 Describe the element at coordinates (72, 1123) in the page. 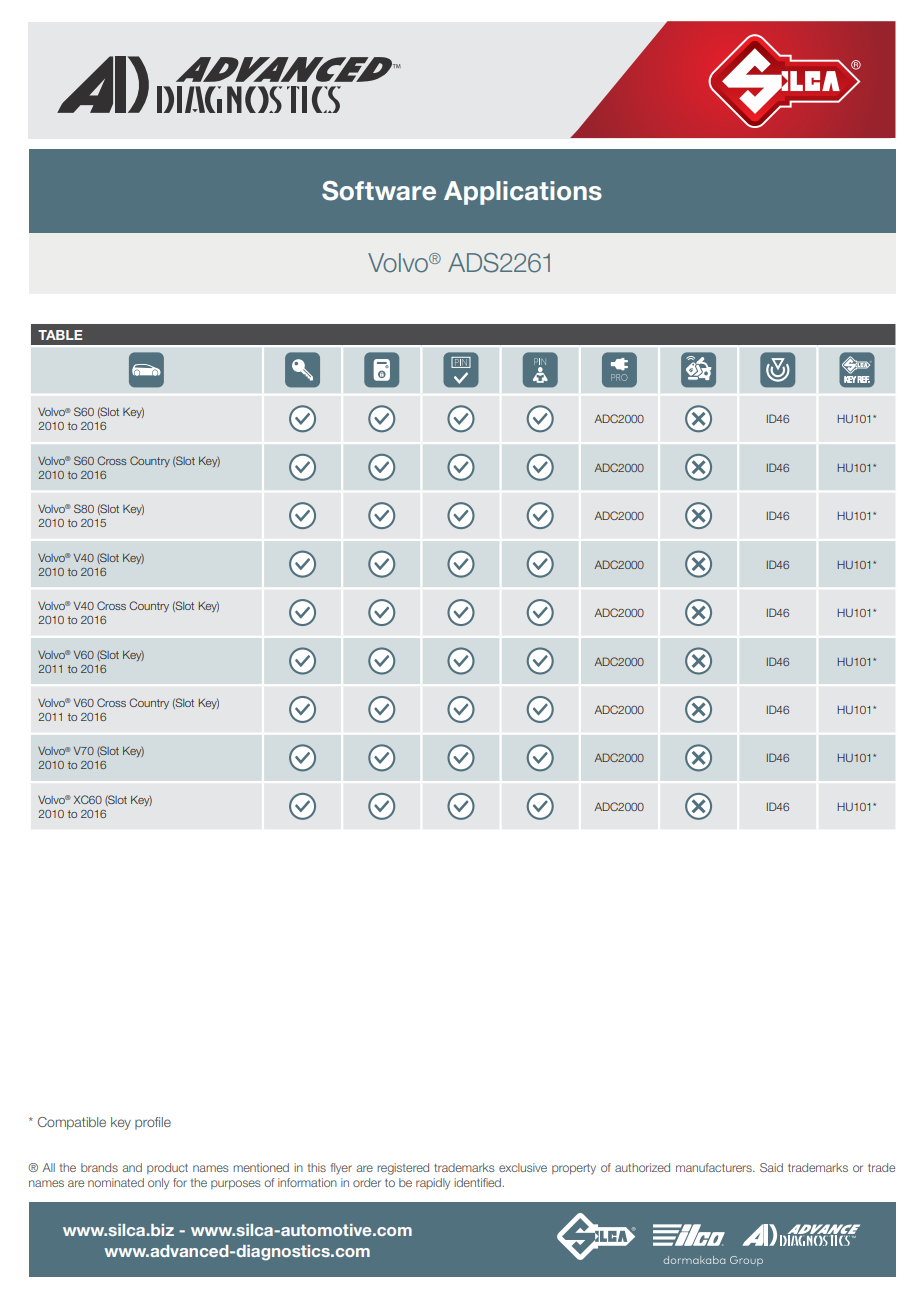

I see `Compatible` at that location.
